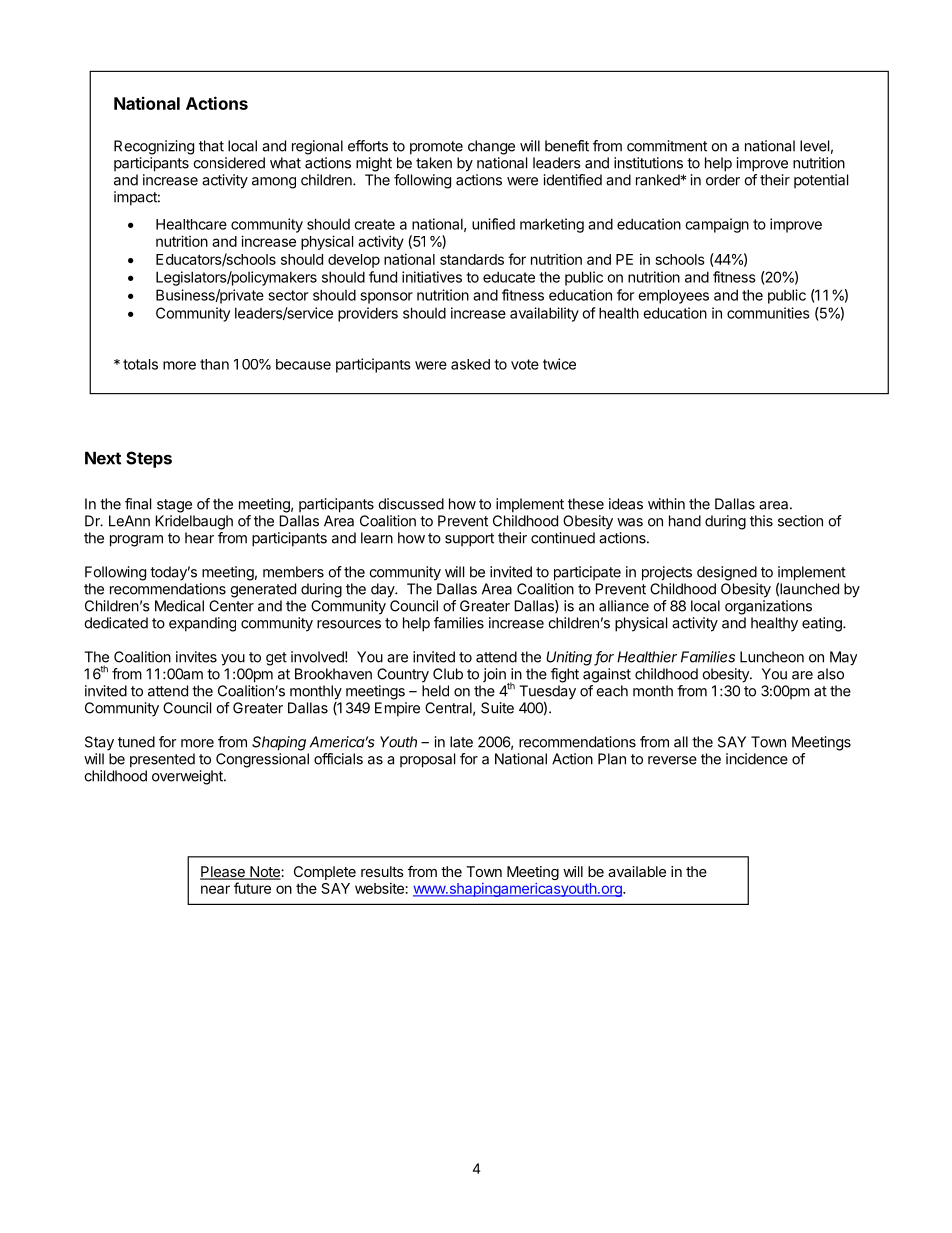 Image resolution: width=952 pixels, height=1233 pixels. What do you see at coordinates (772, 657) in the document?
I see `Luncheon` at bounding box center [772, 657].
